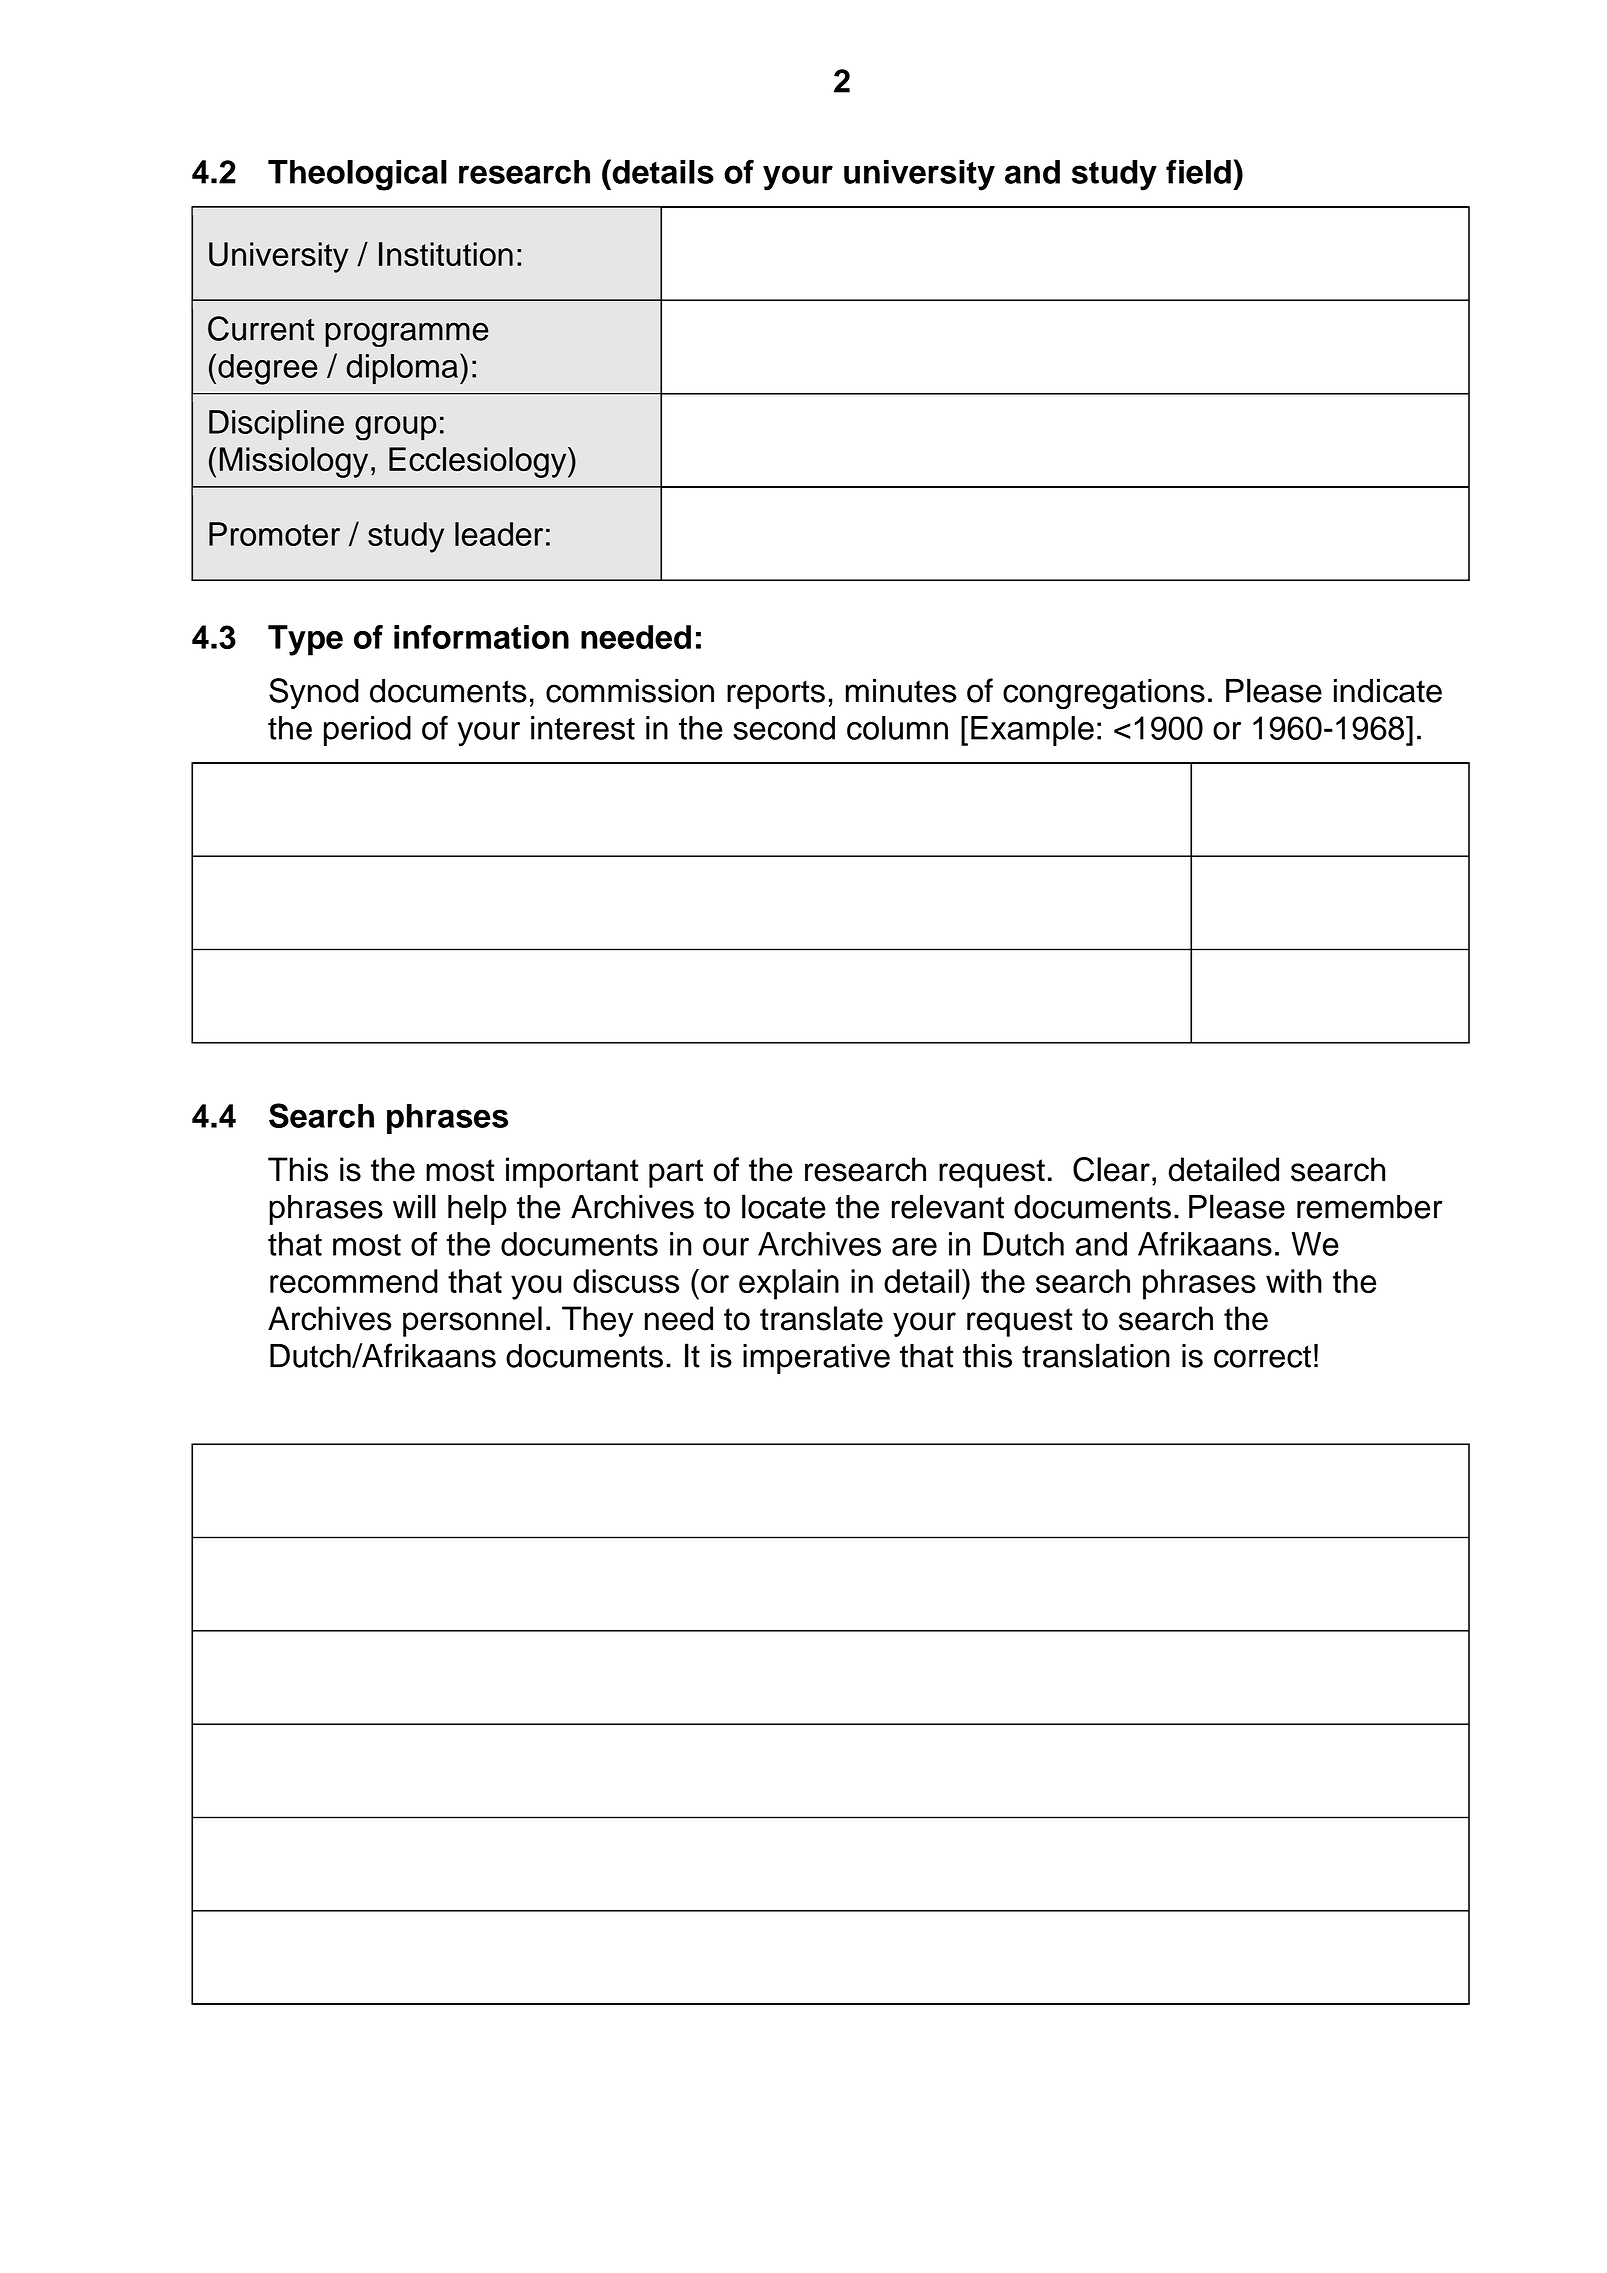 The image size is (1607, 2273). I want to click on Theological, so click(357, 175).
